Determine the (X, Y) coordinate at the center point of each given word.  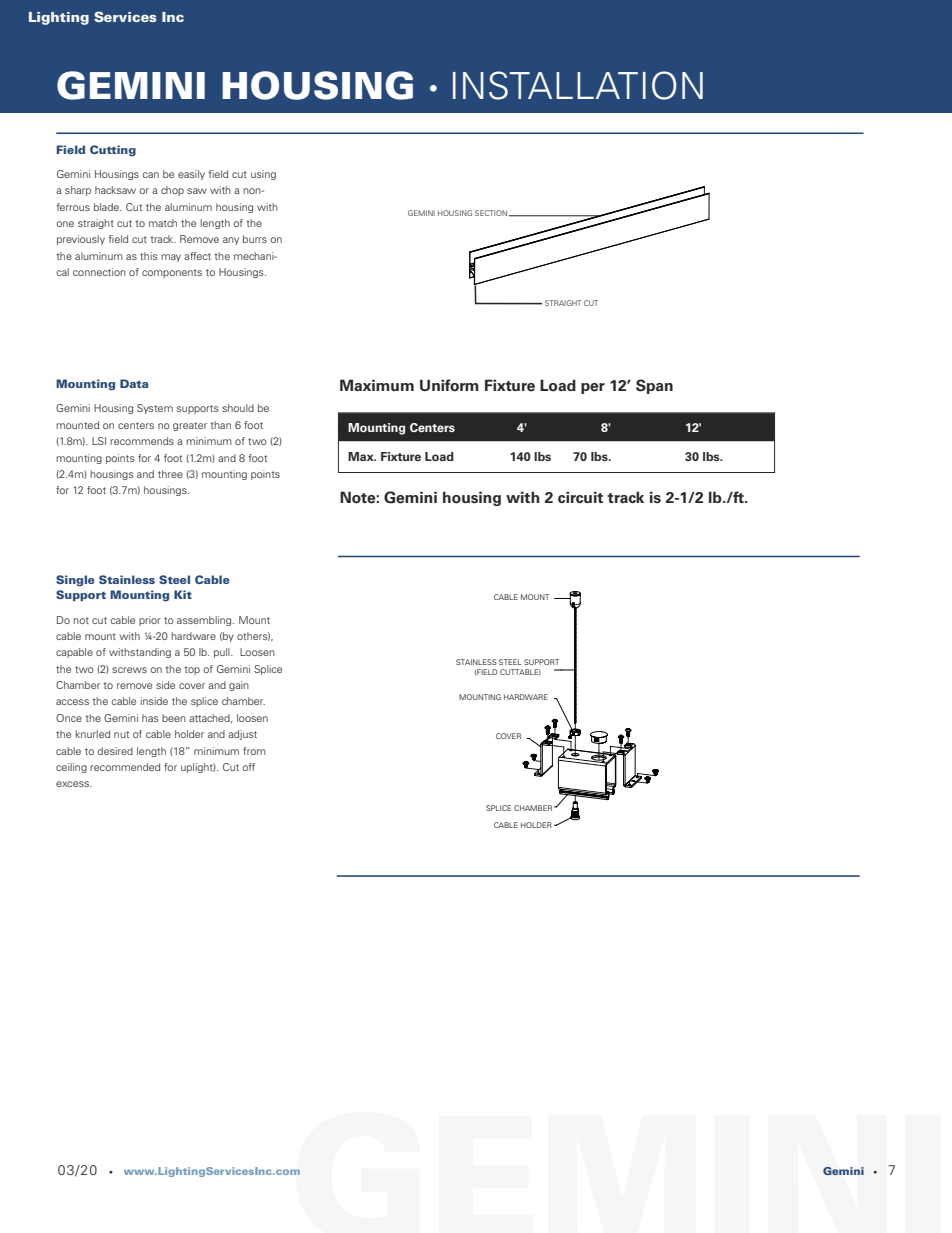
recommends (142, 441)
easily (191, 175)
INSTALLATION (578, 85)
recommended (125, 767)
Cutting (113, 151)
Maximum (377, 385)
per (593, 388)
